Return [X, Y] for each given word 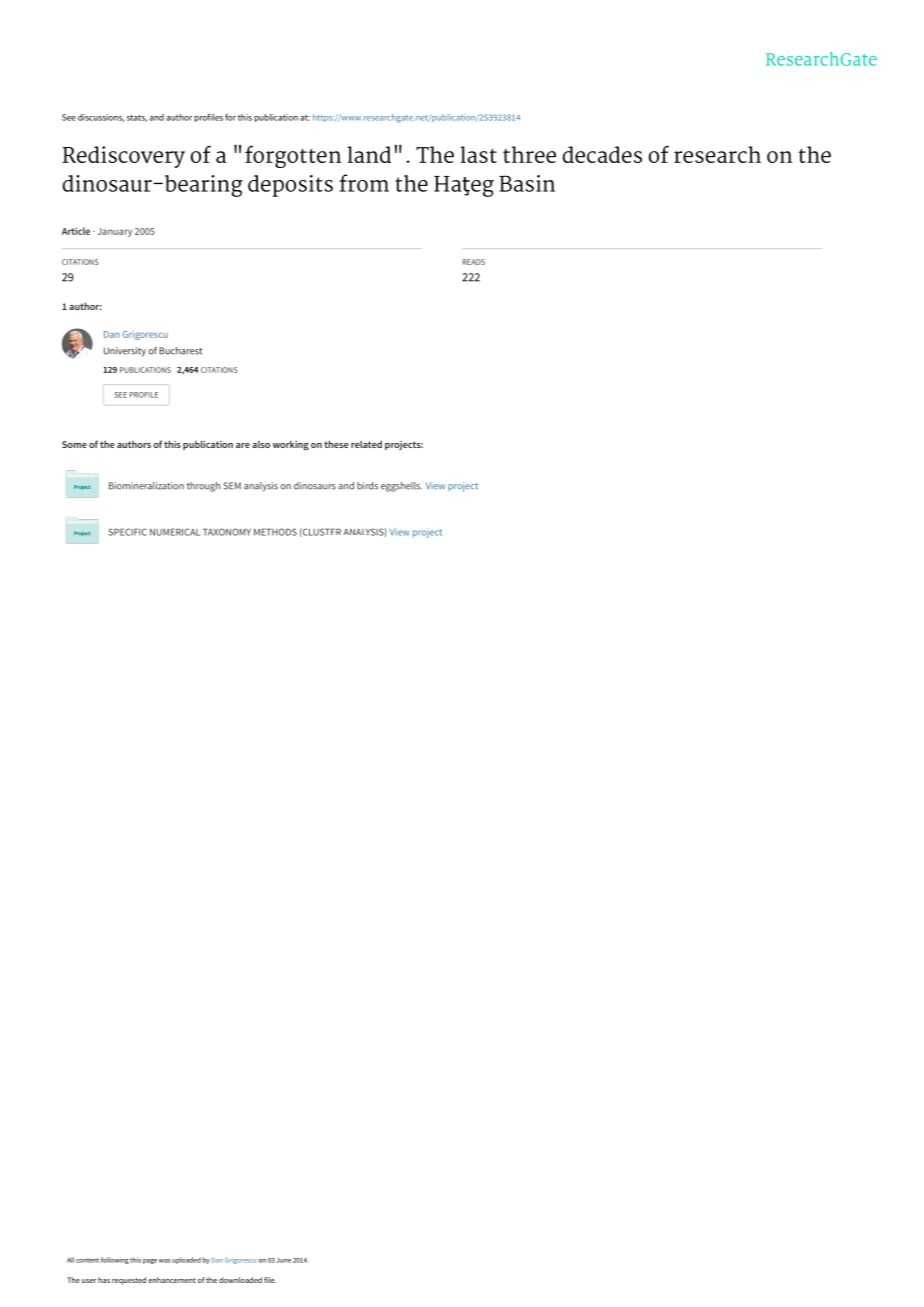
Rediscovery [123, 157]
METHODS [275, 532]
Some [74, 444]
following [115, 1260]
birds [367, 486]
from [364, 183]
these [336, 444]
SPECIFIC [127, 532]
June [284, 1260]
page [150, 1261]
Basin [527, 183]
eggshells [401, 487]
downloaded [240, 1280]
